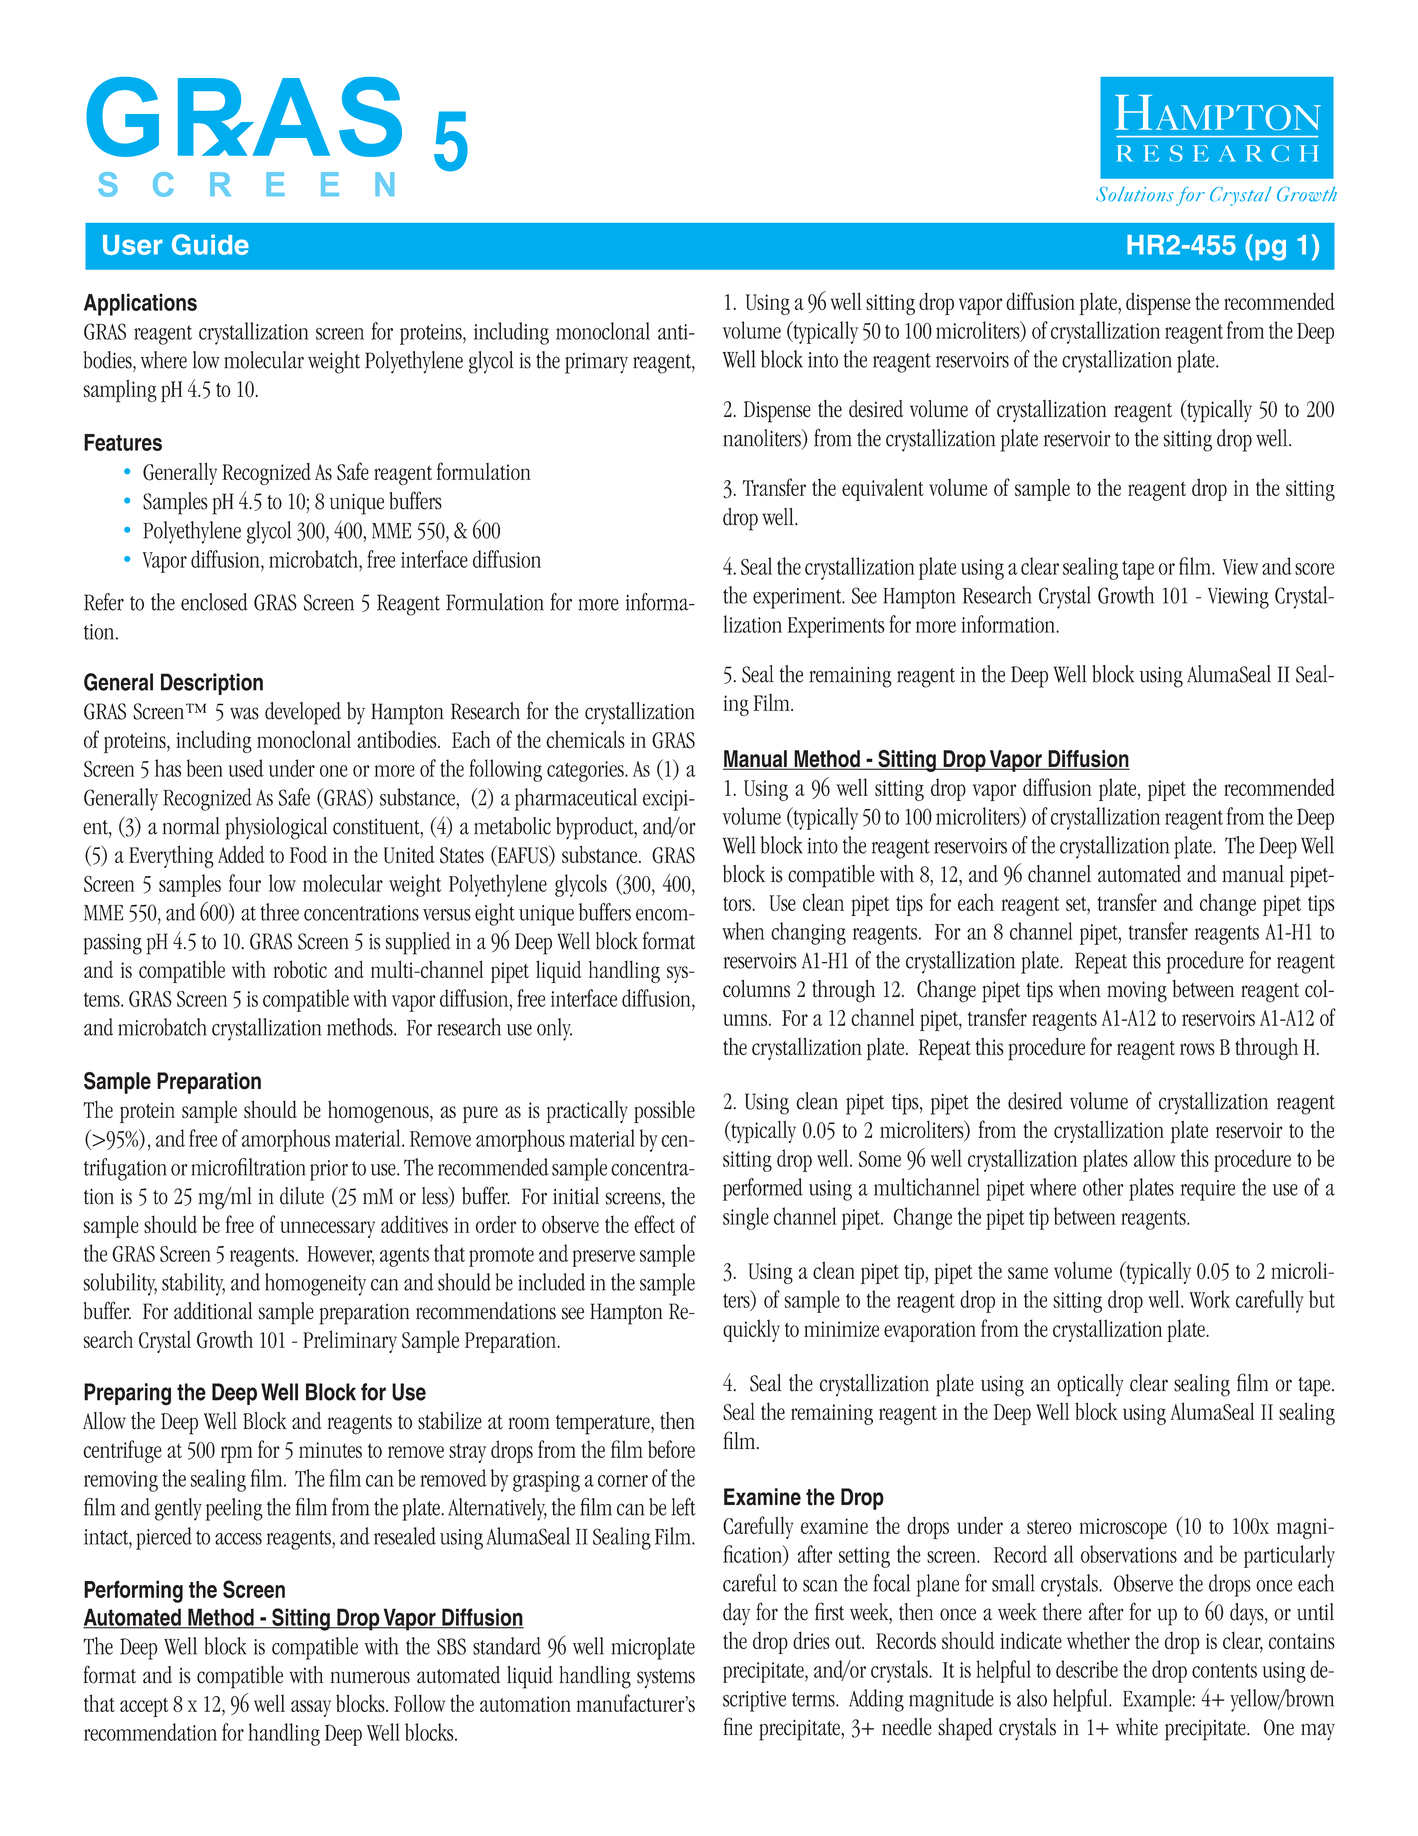 The height and width of the page is (1836, 1418). I want to click on dilute, so click(302, 1196).
